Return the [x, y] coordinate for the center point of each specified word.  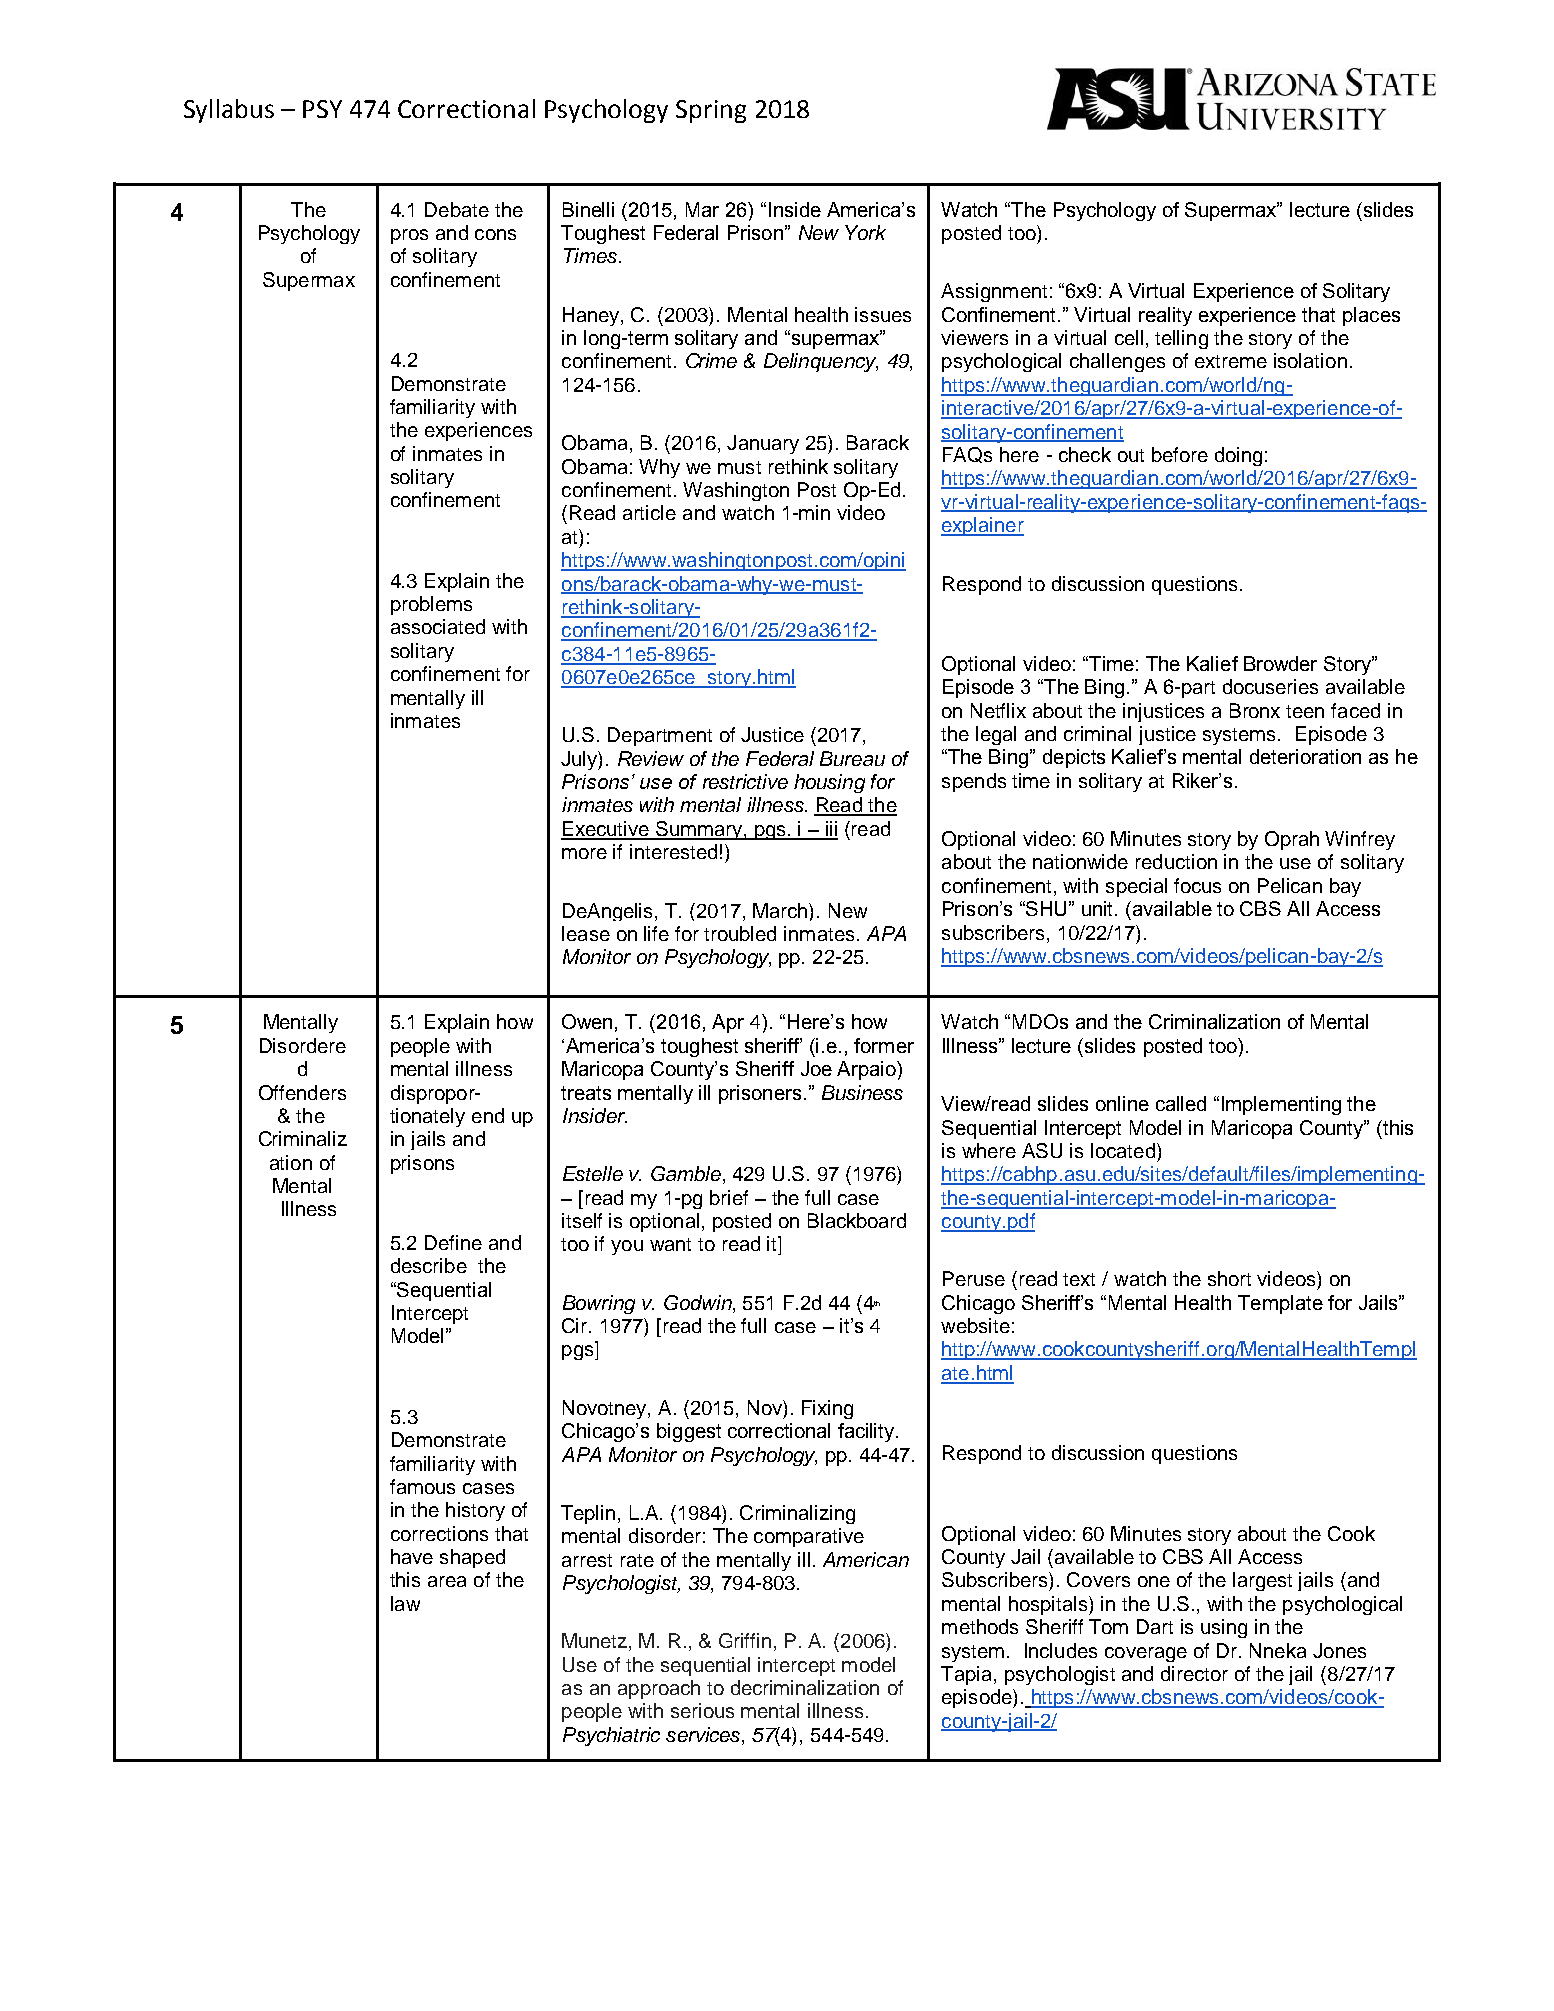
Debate [457, 209]
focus [1197, 885]
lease [586, 933]
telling [1181, 339]
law [405, 1603]
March [781, 910]
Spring [711, 111]
